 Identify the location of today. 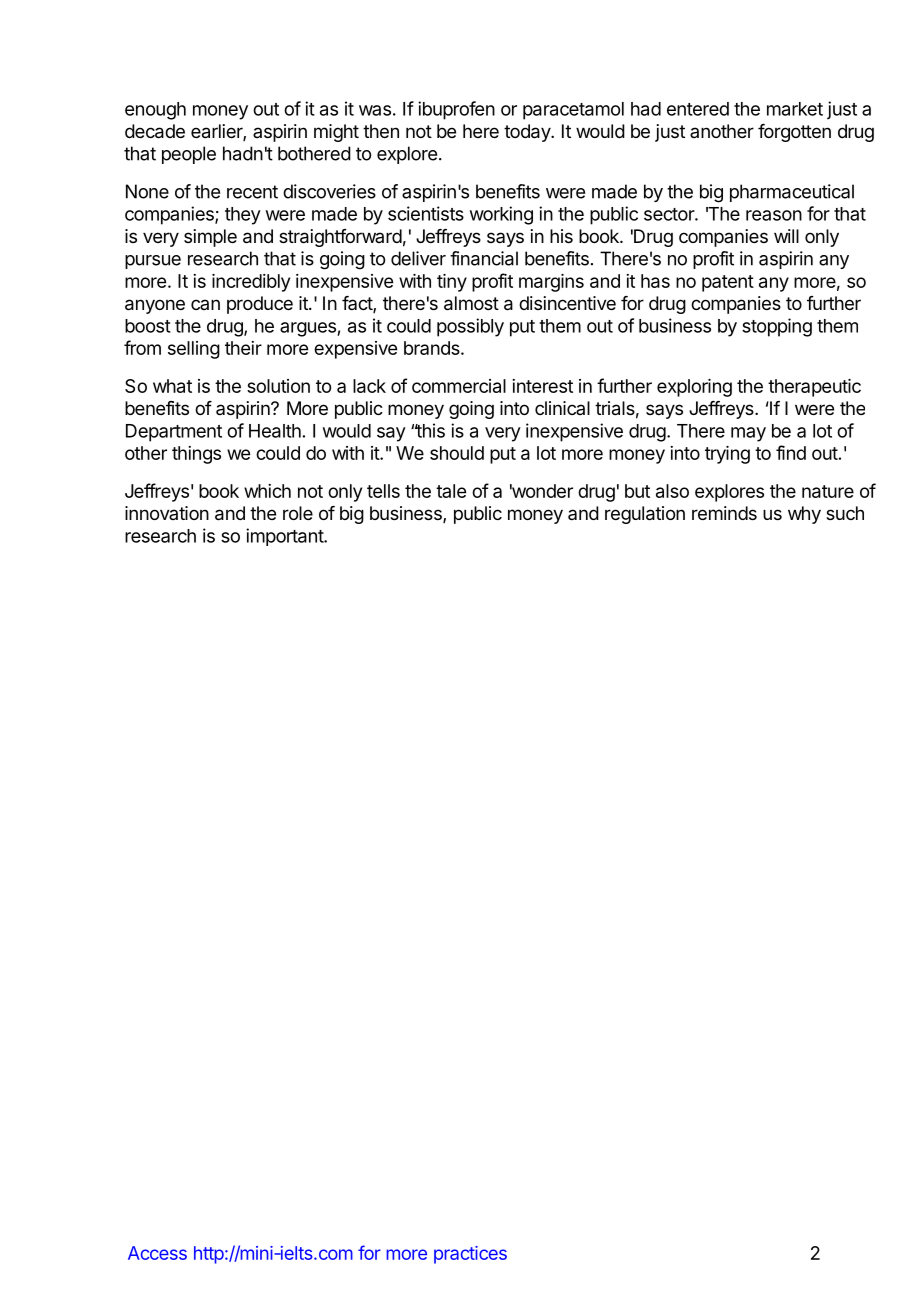
(528, 133).
